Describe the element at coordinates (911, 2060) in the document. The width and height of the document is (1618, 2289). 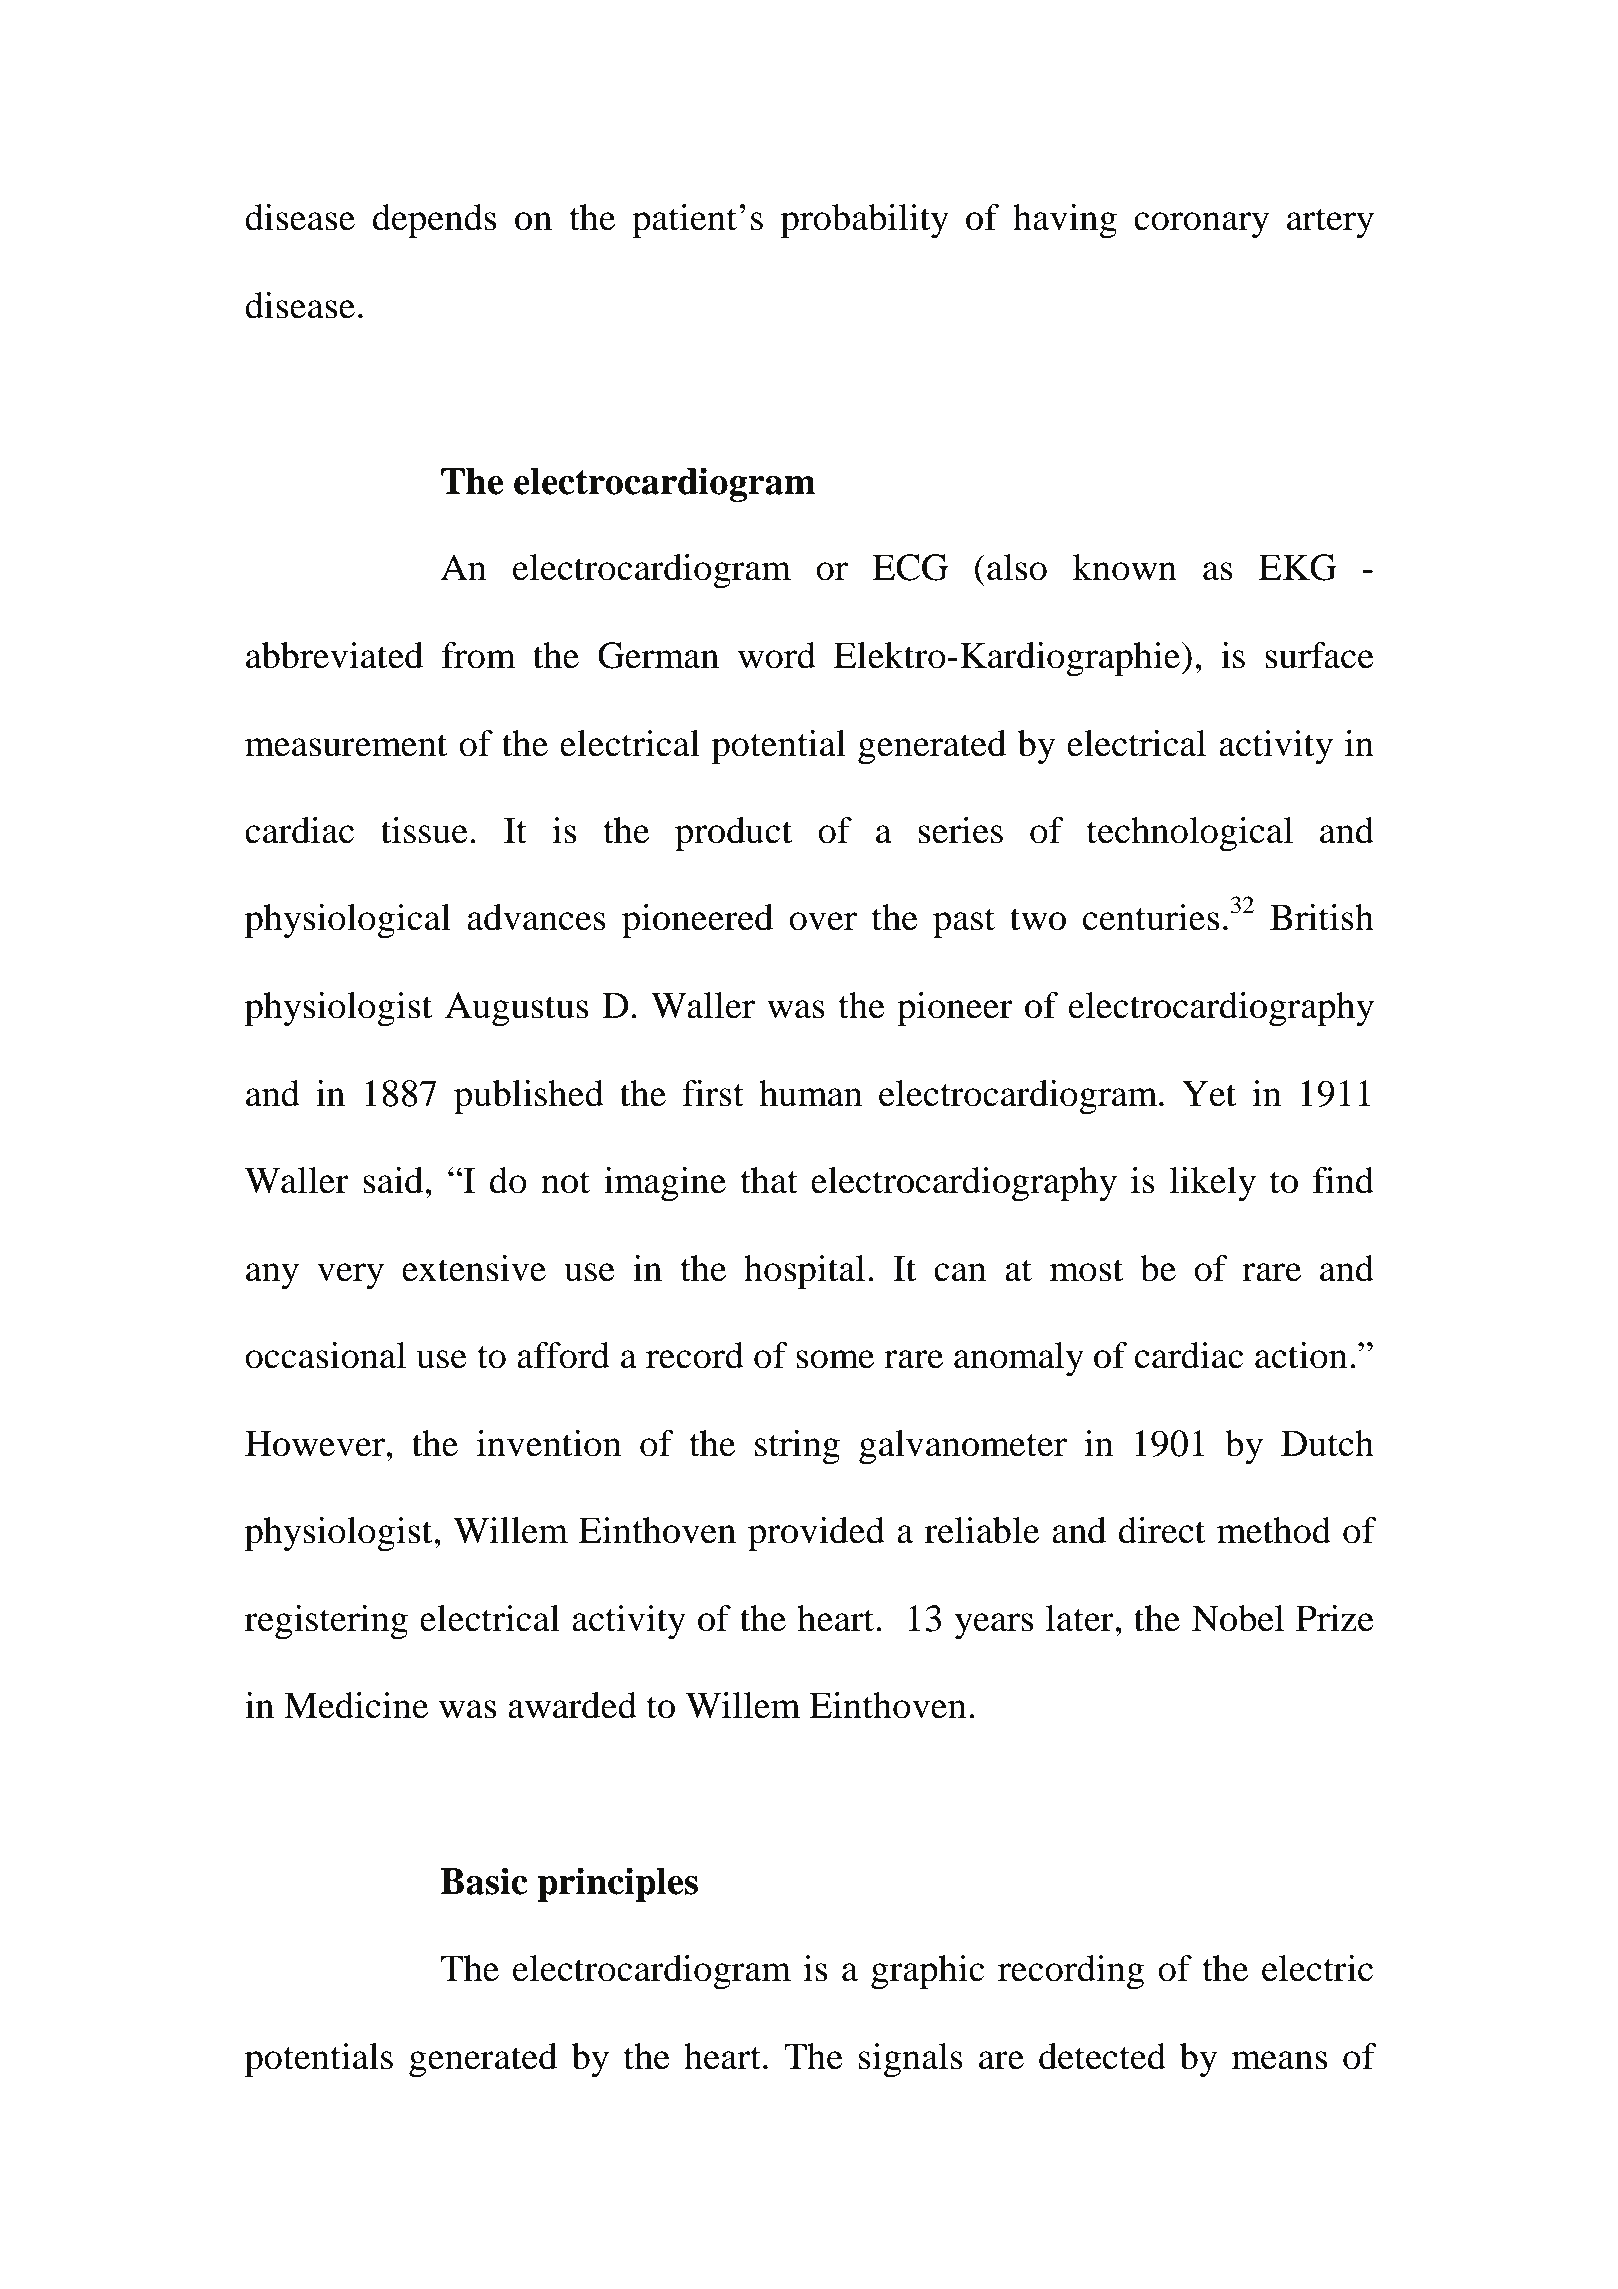
I see `signals` at that location.
